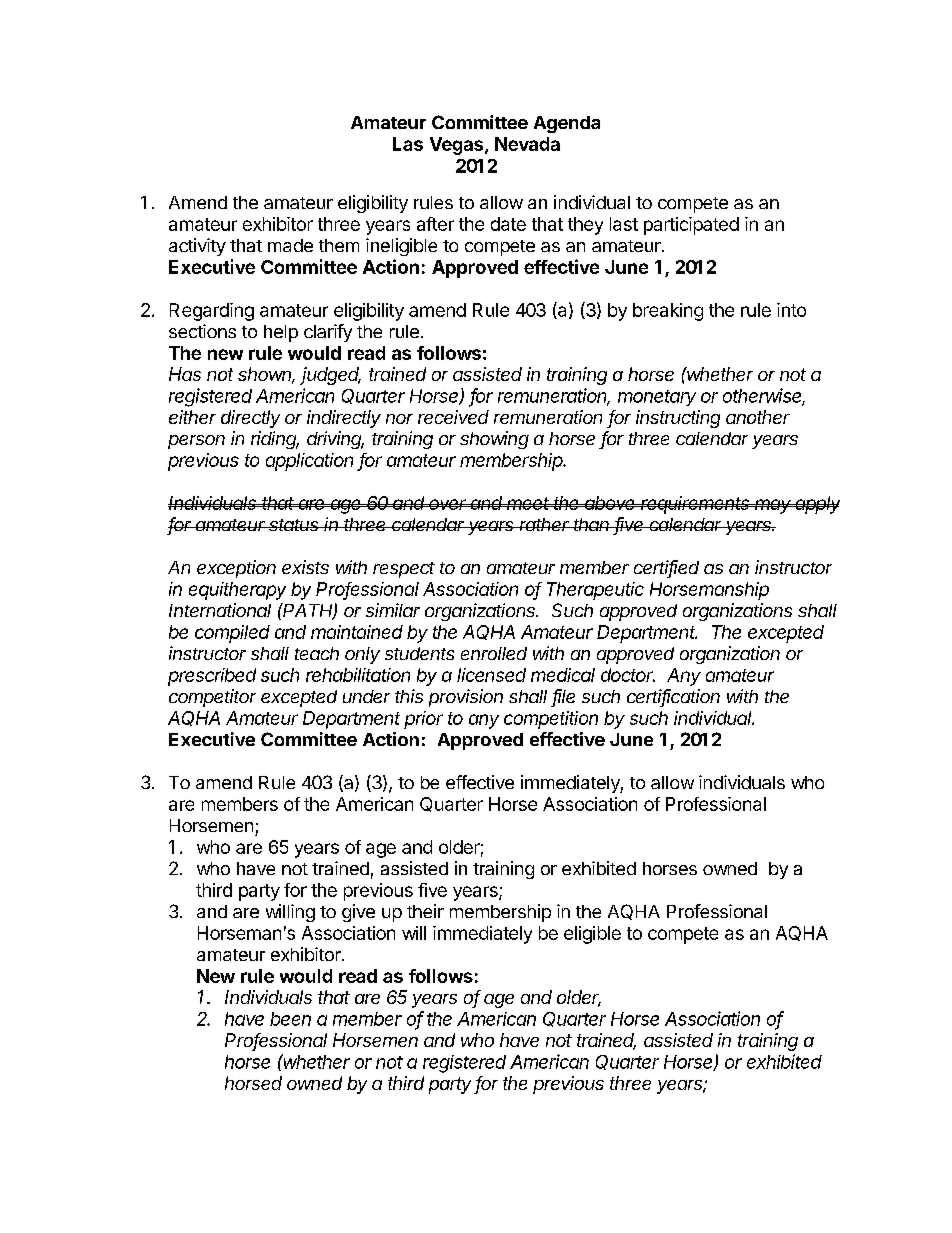 The width and height of the screenshot is (952, 1233). Describe the element at coordinates (275, 440) in the screenshot. I see `riding` at that location.
